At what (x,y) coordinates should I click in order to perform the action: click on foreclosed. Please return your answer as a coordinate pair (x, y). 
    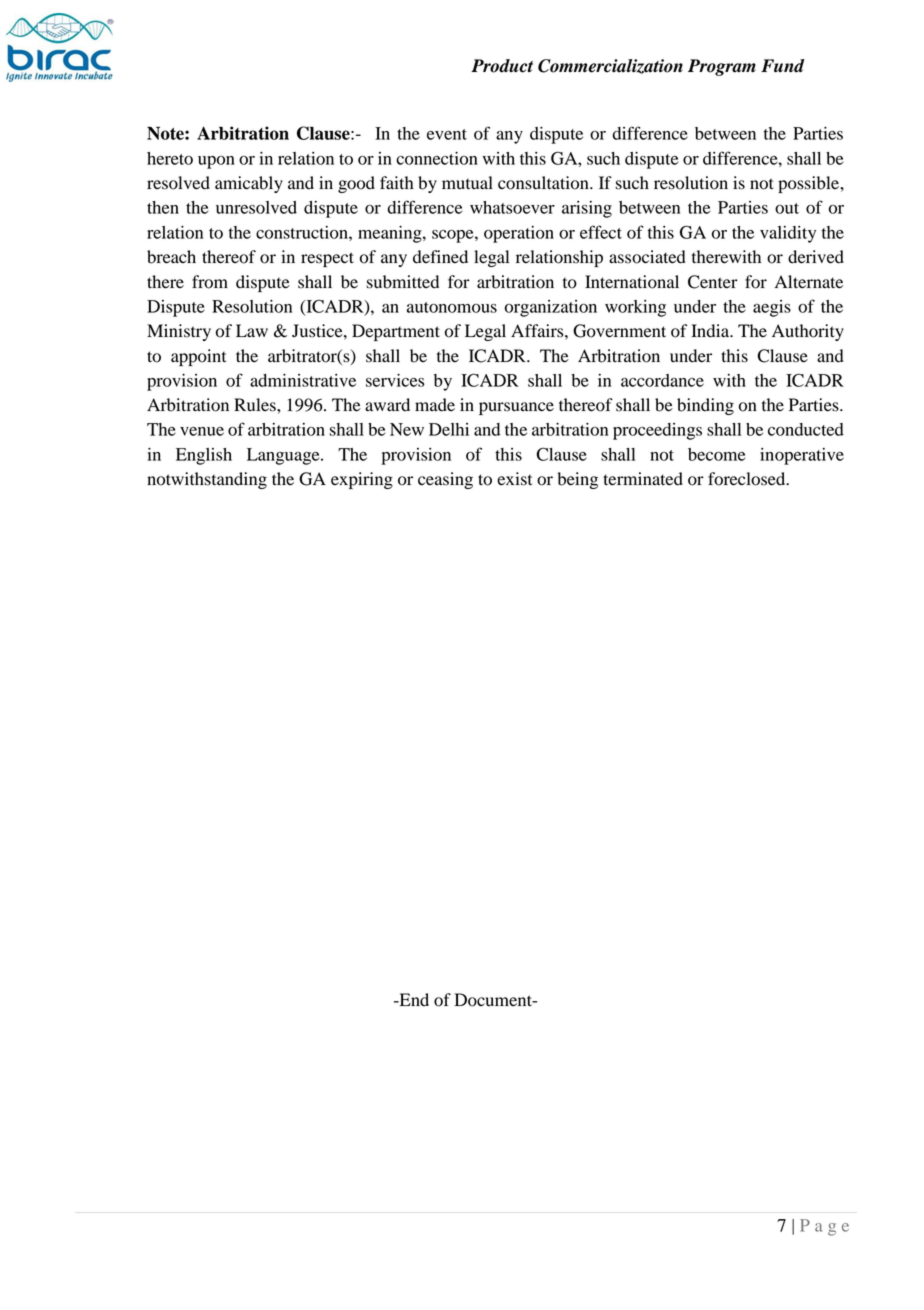
    Looking at the image, I should click on (748, 479).
